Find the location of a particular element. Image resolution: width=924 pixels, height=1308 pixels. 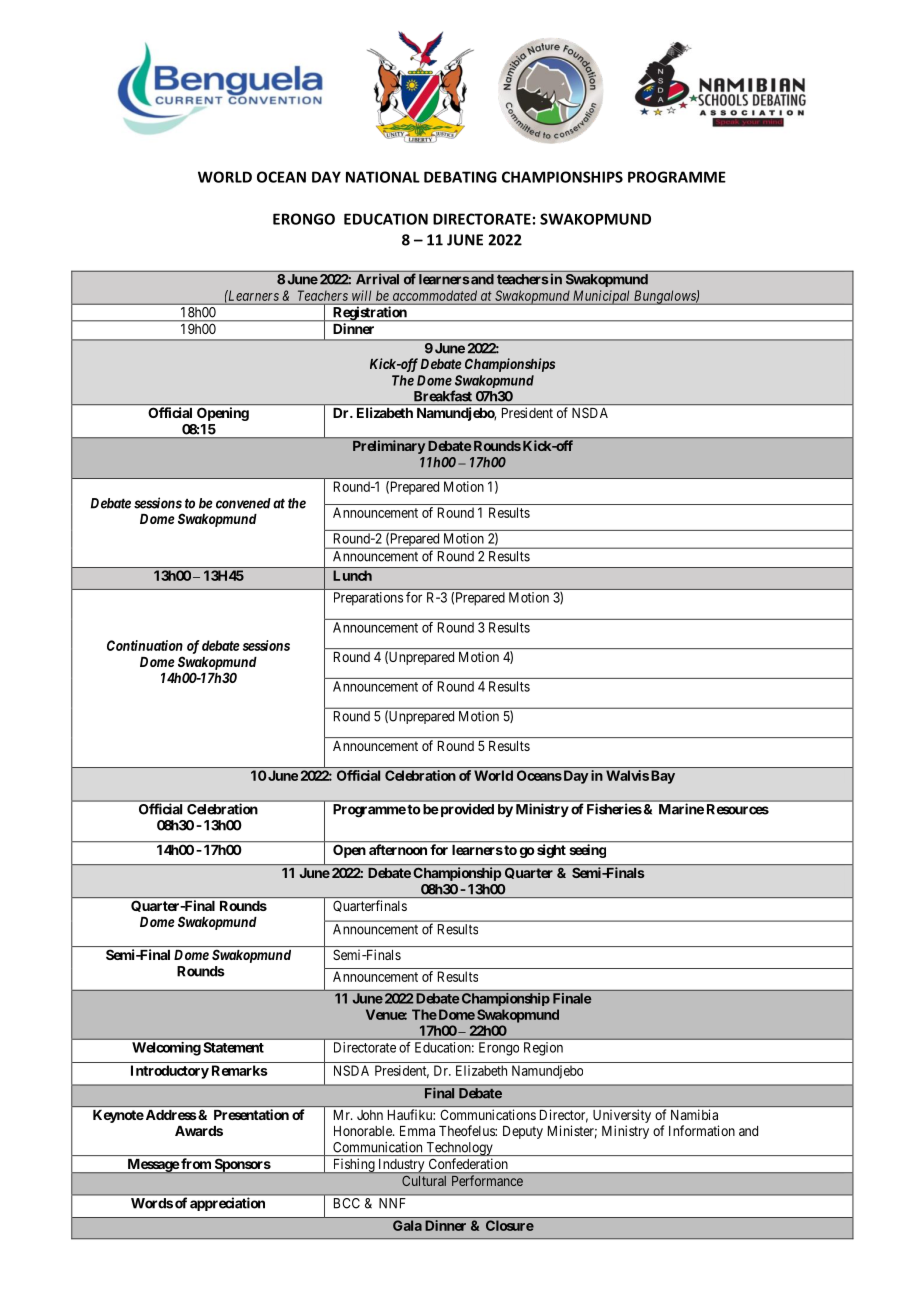

convened is located at coordinates (243, 503).
